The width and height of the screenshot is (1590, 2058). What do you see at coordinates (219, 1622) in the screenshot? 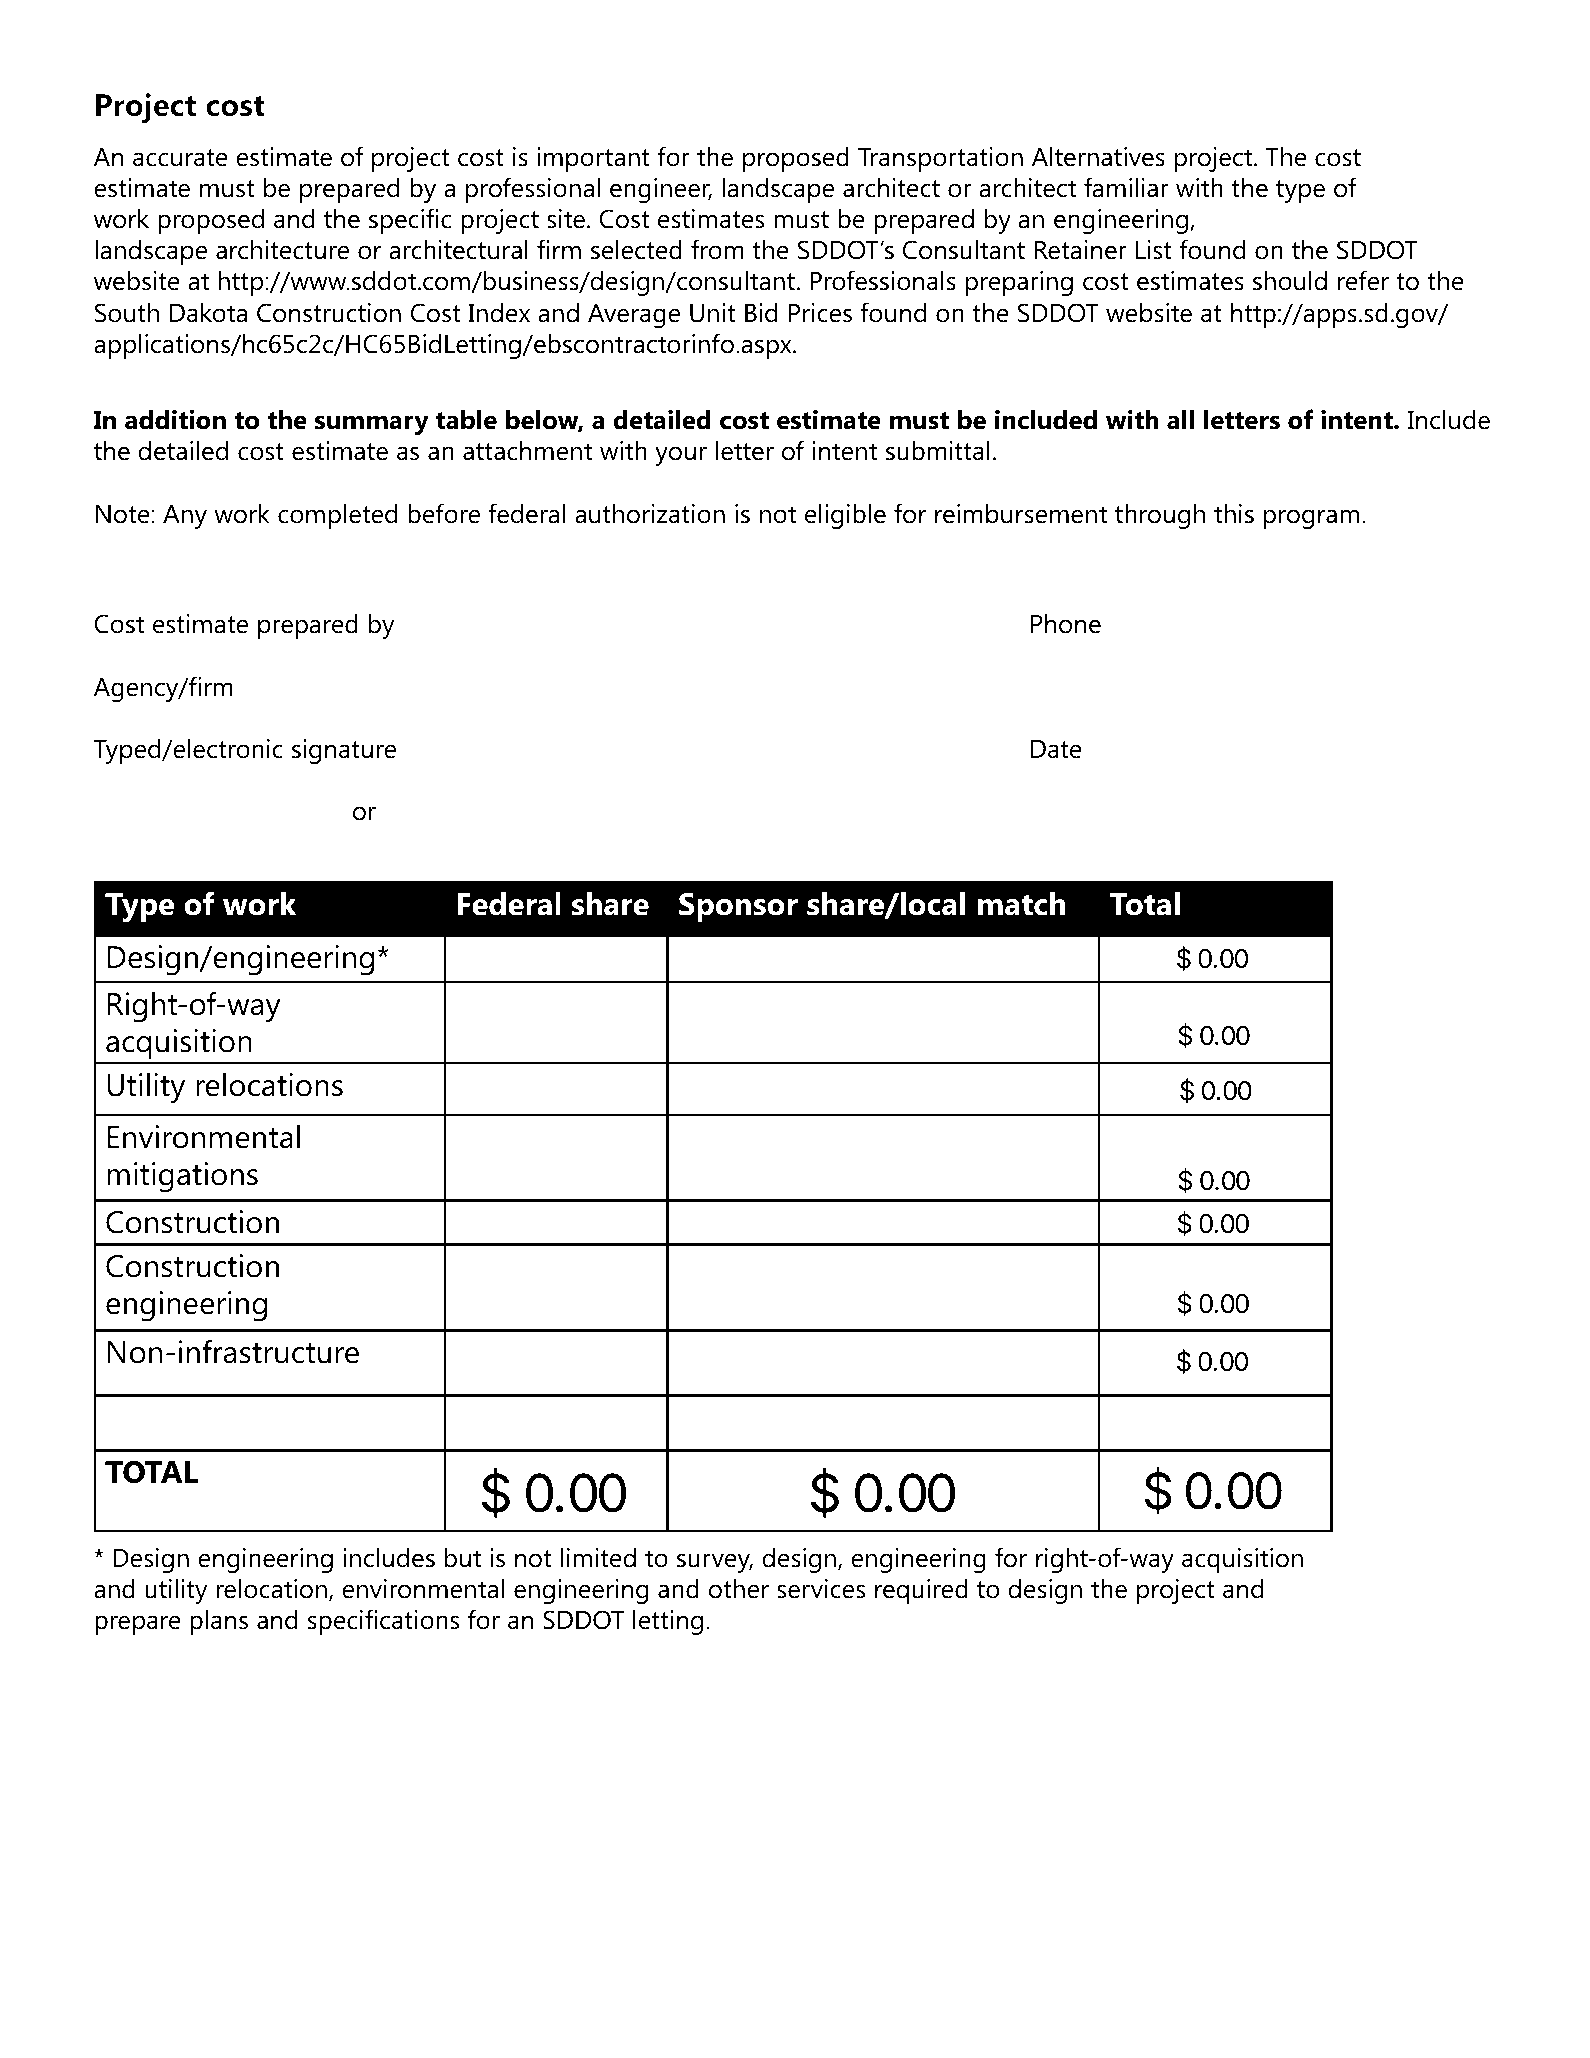
I see `plans` at bounding box center [219, 1622].
